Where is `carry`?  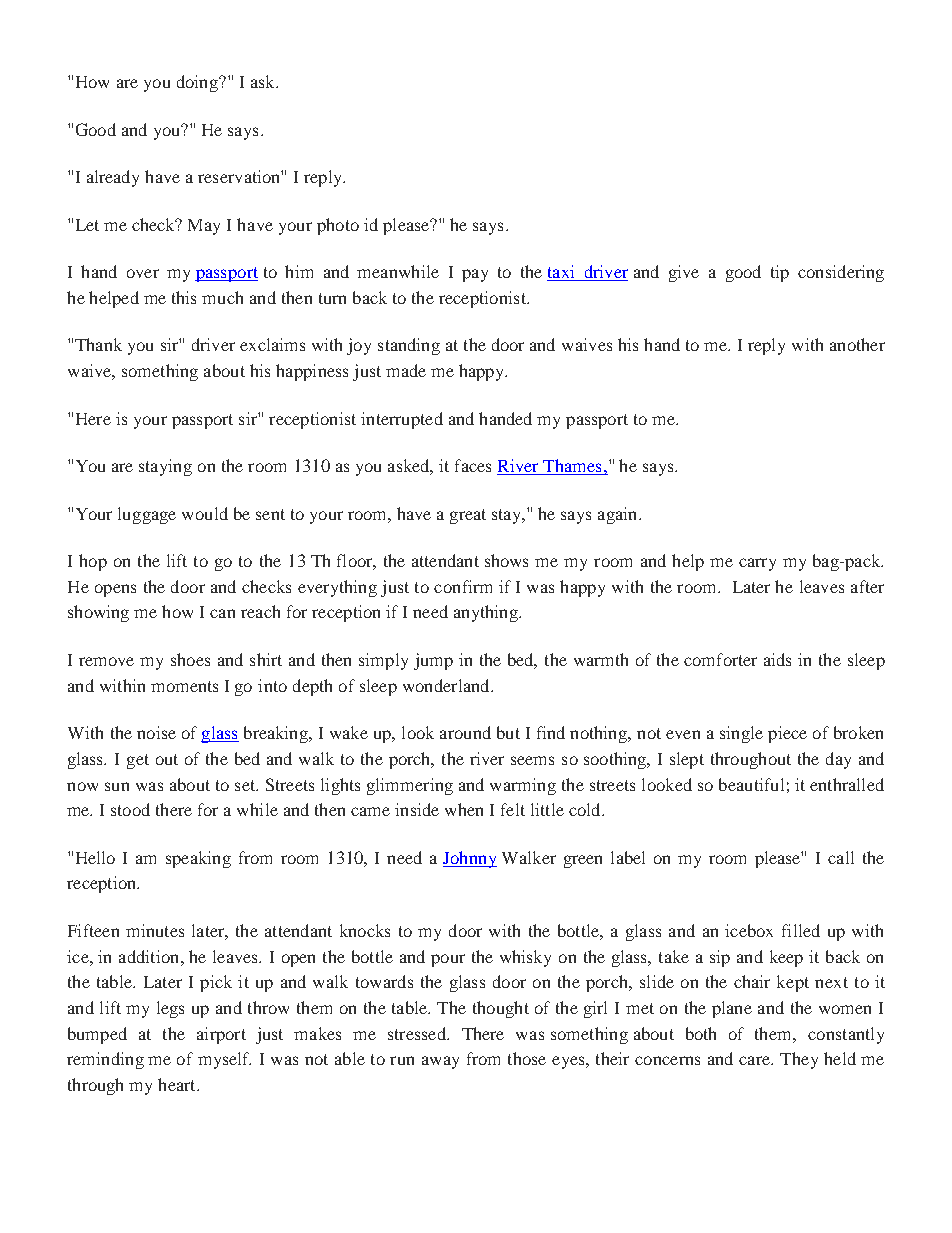
carry is located at coordinates (757, 564).
